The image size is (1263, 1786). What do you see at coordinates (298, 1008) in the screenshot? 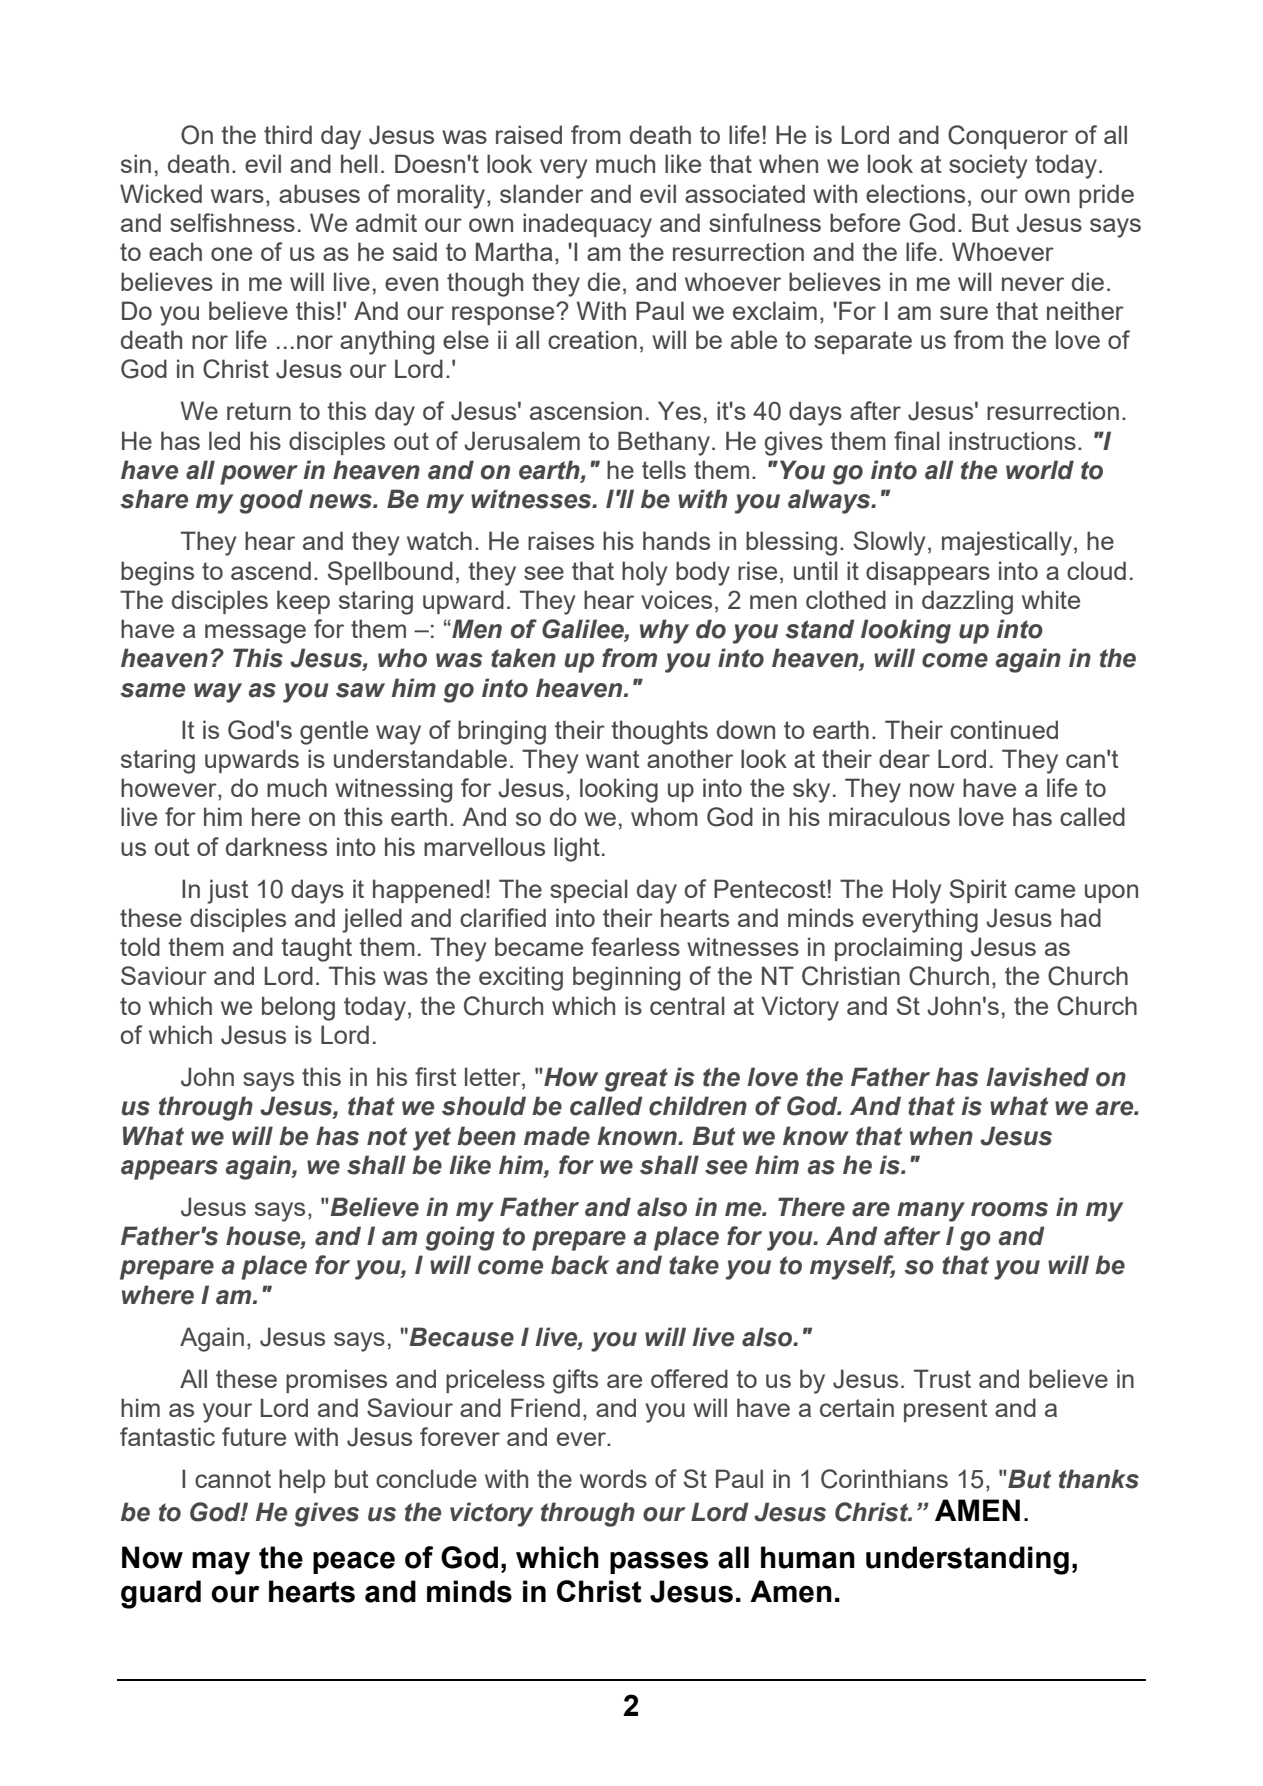
I see `belong` at bounding box center [298, 1008].
